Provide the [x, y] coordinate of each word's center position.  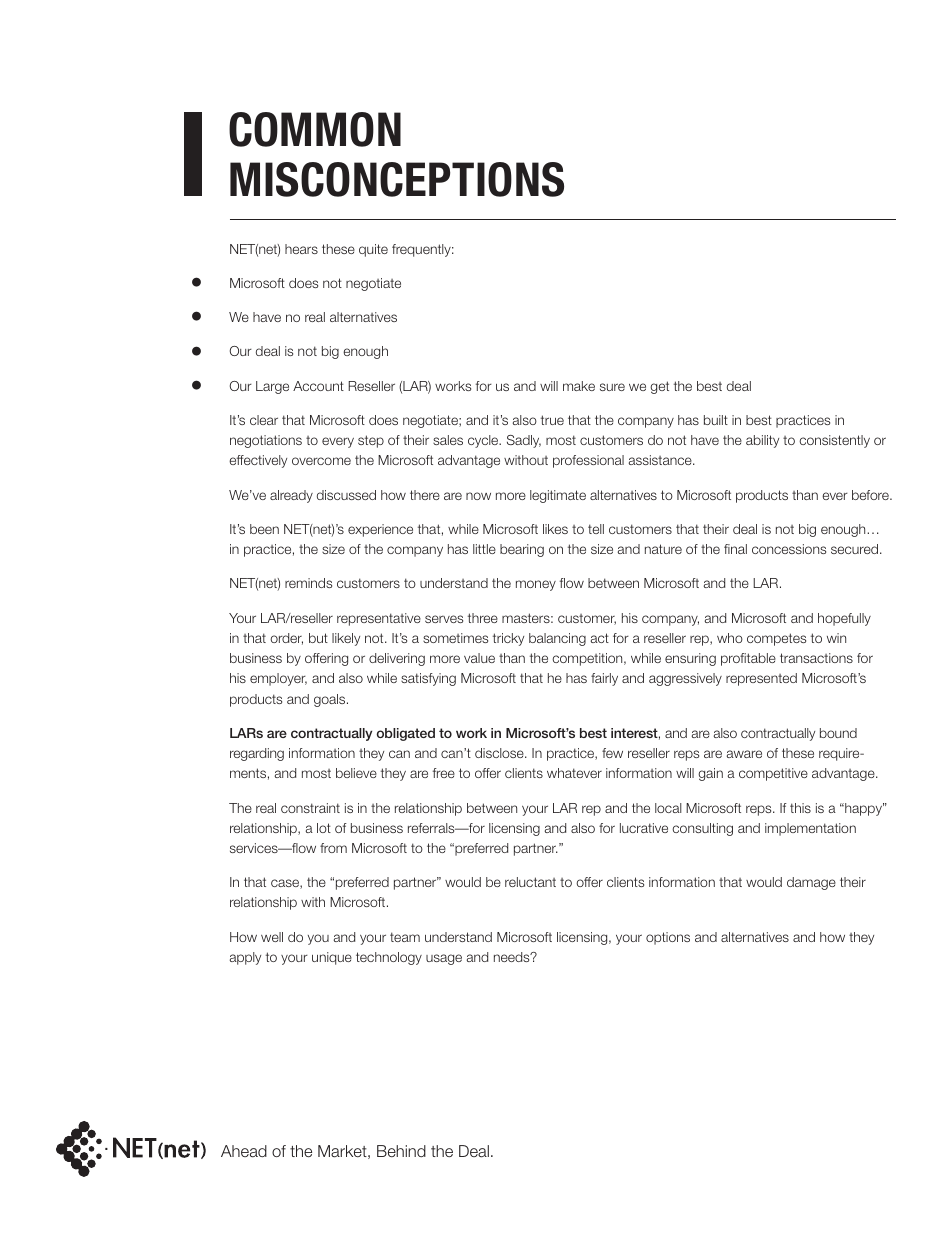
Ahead [244, 1151]
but [318, 638]
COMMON [315, 129]
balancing [557, 639]
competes [776, 639]
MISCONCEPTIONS [397, 179]
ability [762, 441]
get [659, 387]
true [552, 420]
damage [811, 883]
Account [318, 386]
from [333, 848]
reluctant [530, 882]
